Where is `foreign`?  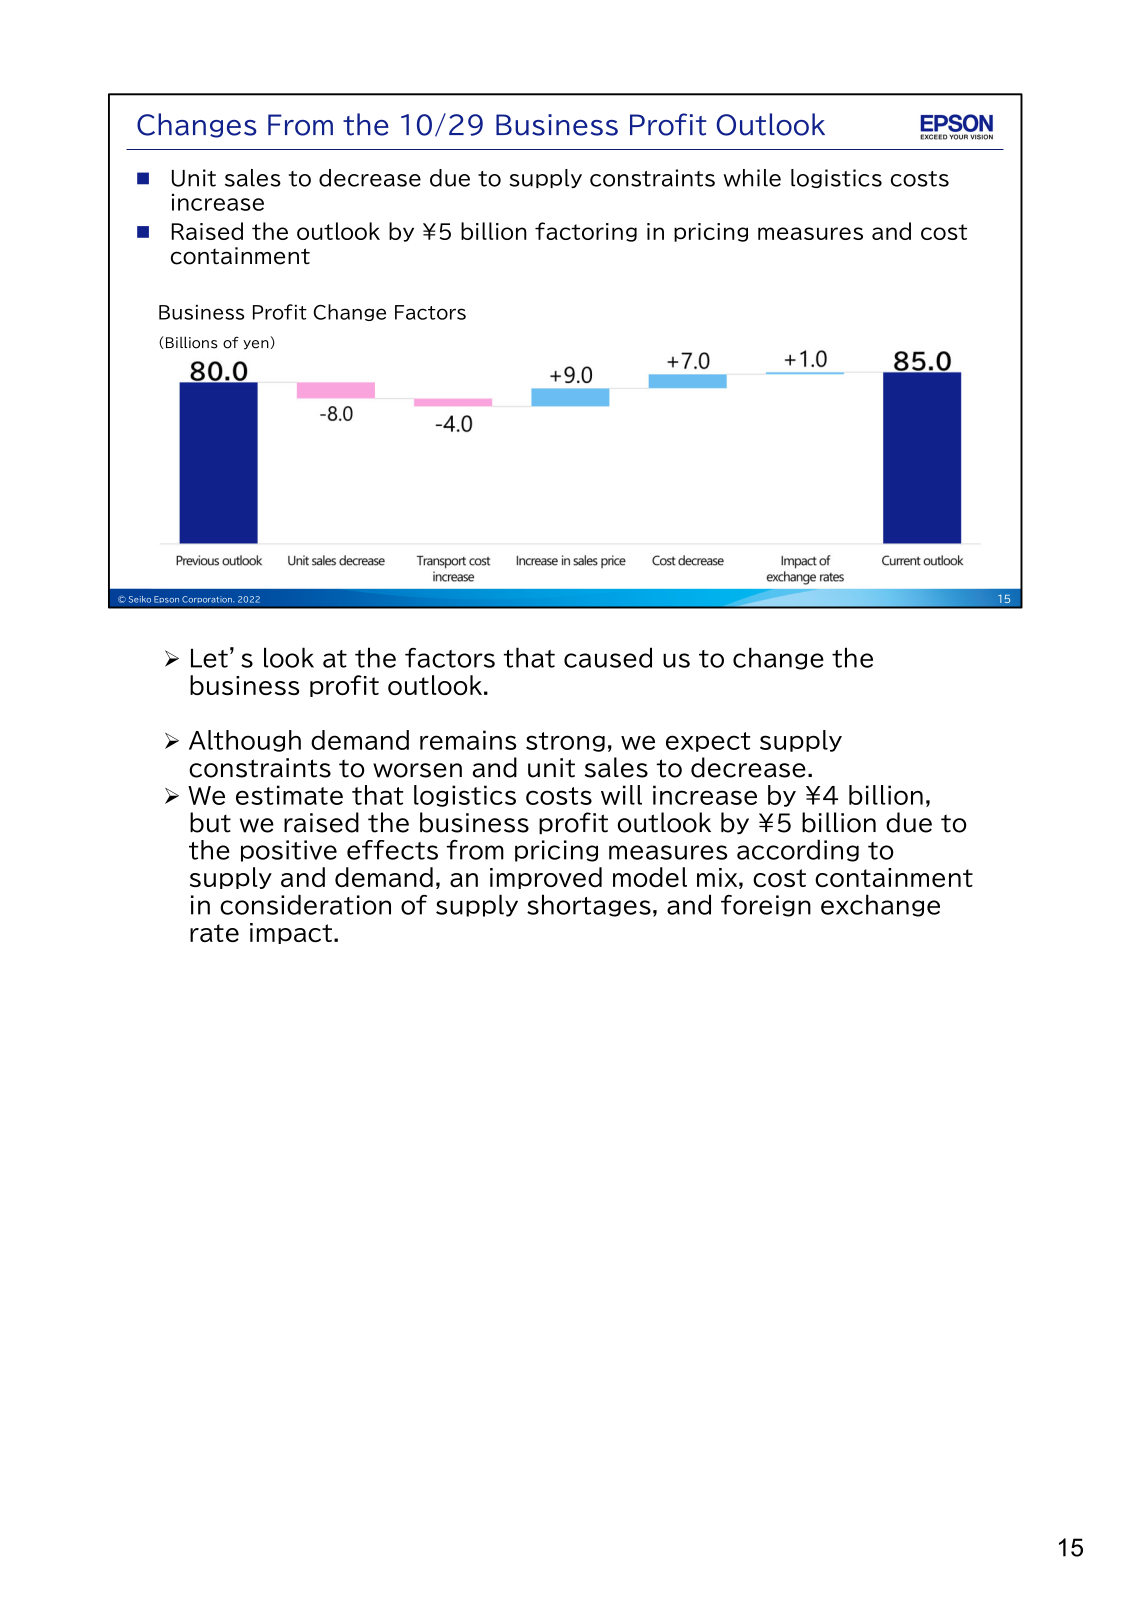
foreign is located at coordinates (766, 906).
